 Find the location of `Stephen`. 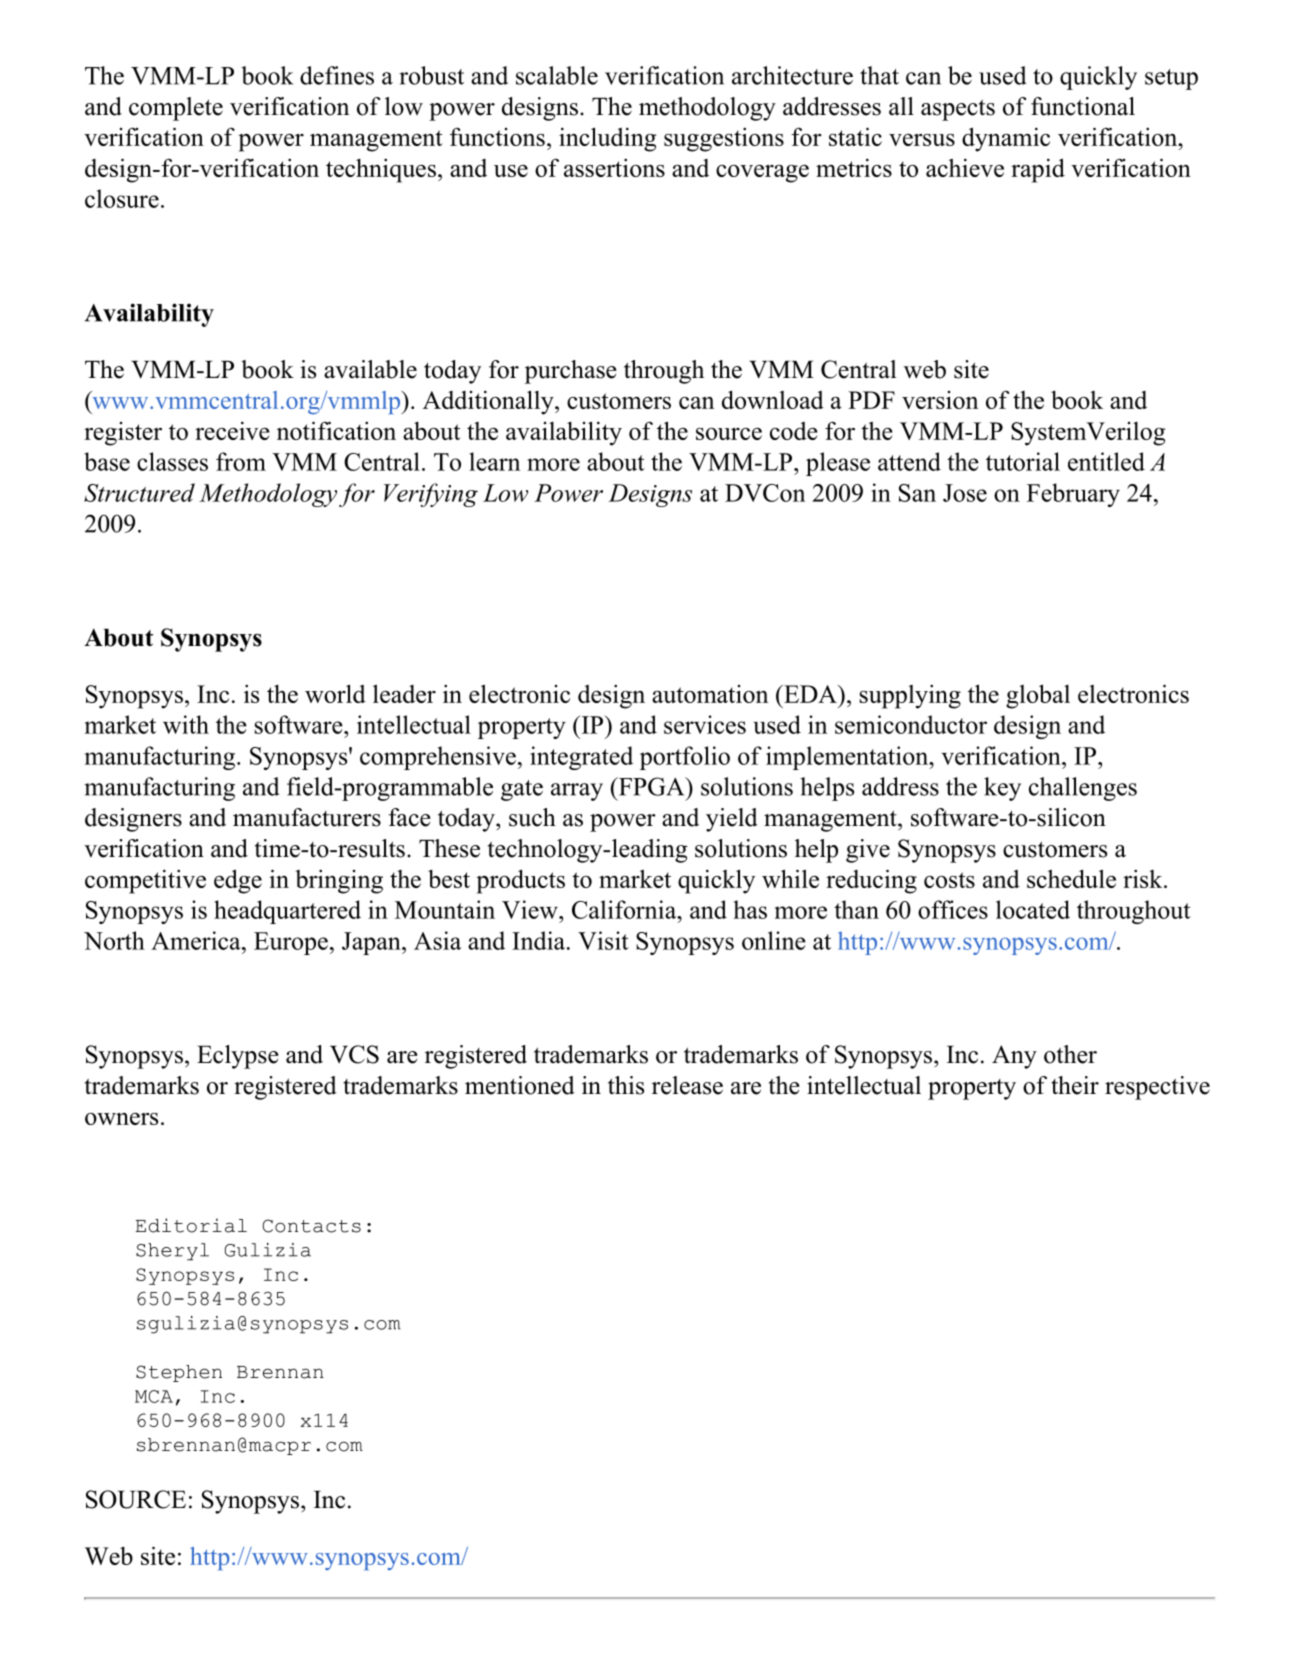

Stephen is located at coordinates (179, 1373).
